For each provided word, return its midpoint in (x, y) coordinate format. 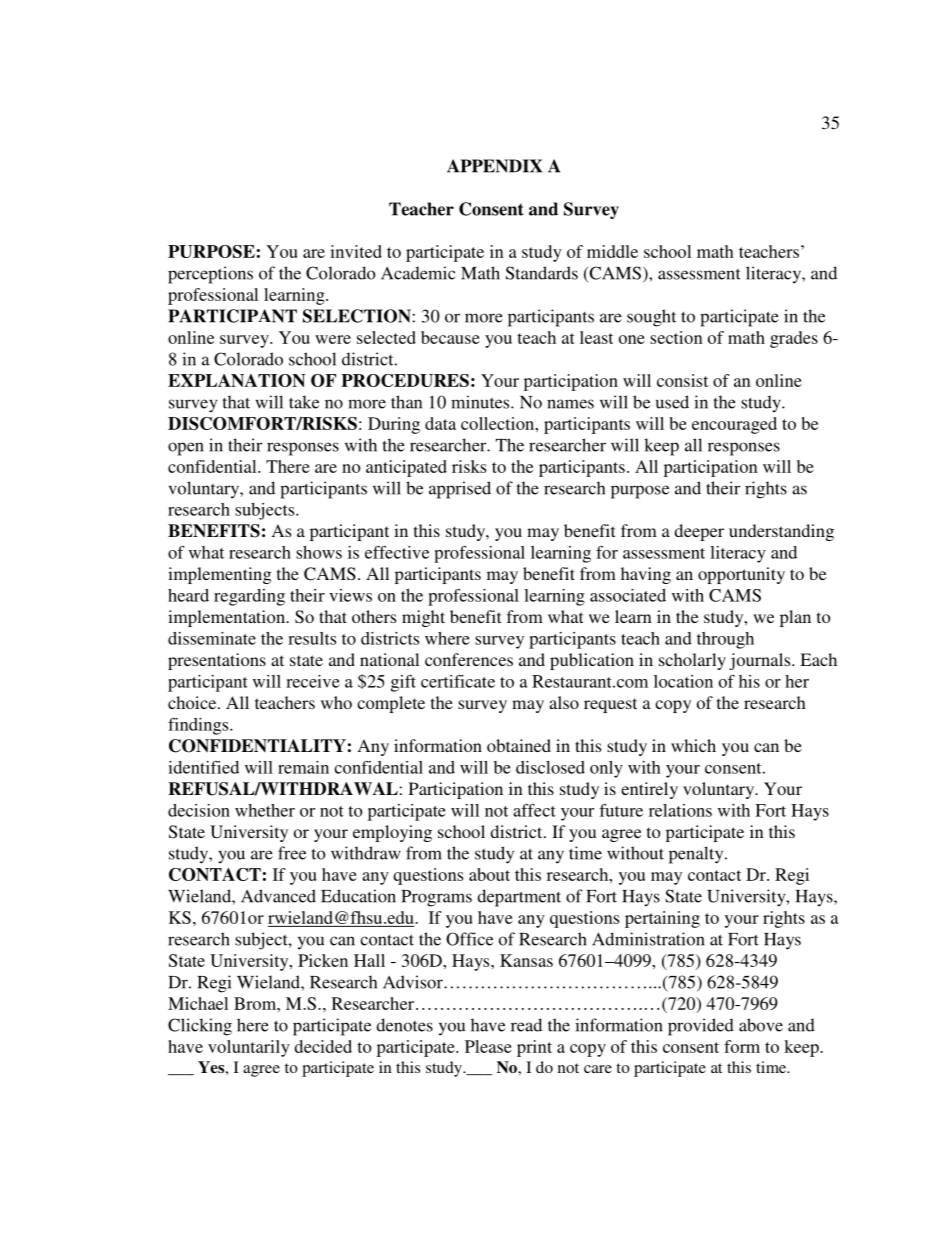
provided (701, 1027)
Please (488, 1046)
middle (612, 251)
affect (534, 810)
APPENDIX (494, 166)
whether (265, 810)
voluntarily (249, 1048)
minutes (481, 402)
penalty (697, 855)
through (725, 640)
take (304, 402)
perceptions (210, 275)
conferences (469, 659)
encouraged (734, 425)
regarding (249, 597)
